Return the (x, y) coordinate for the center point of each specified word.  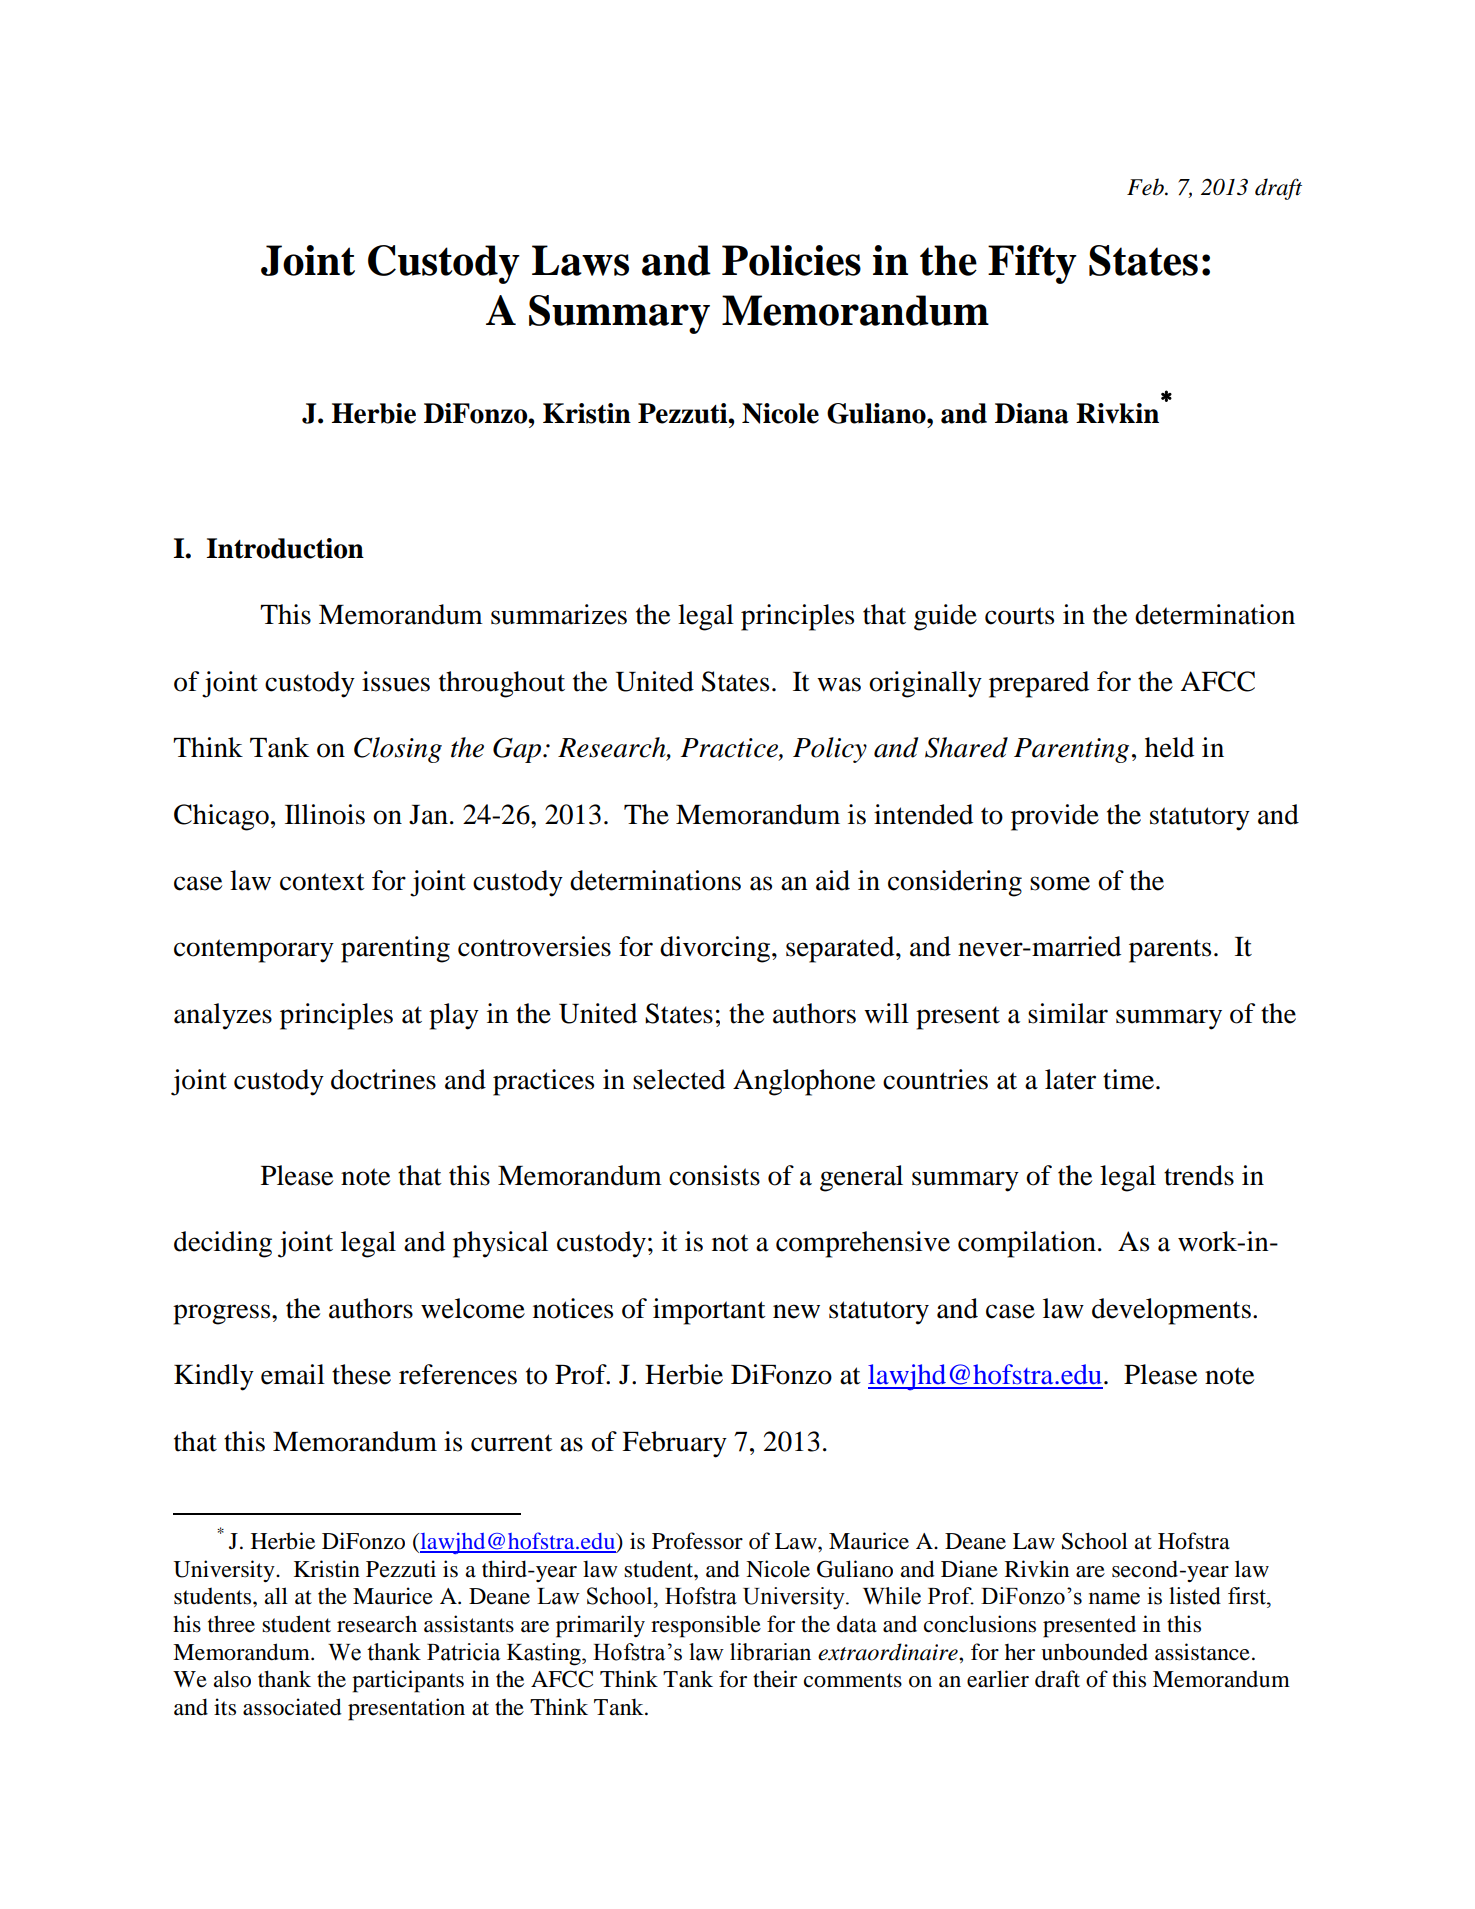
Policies (791, 260)
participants (408, 1681)
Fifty (1032, 264)
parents (1170, 951)
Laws (580, 260)
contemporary (254, 951)
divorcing (716, 949)
